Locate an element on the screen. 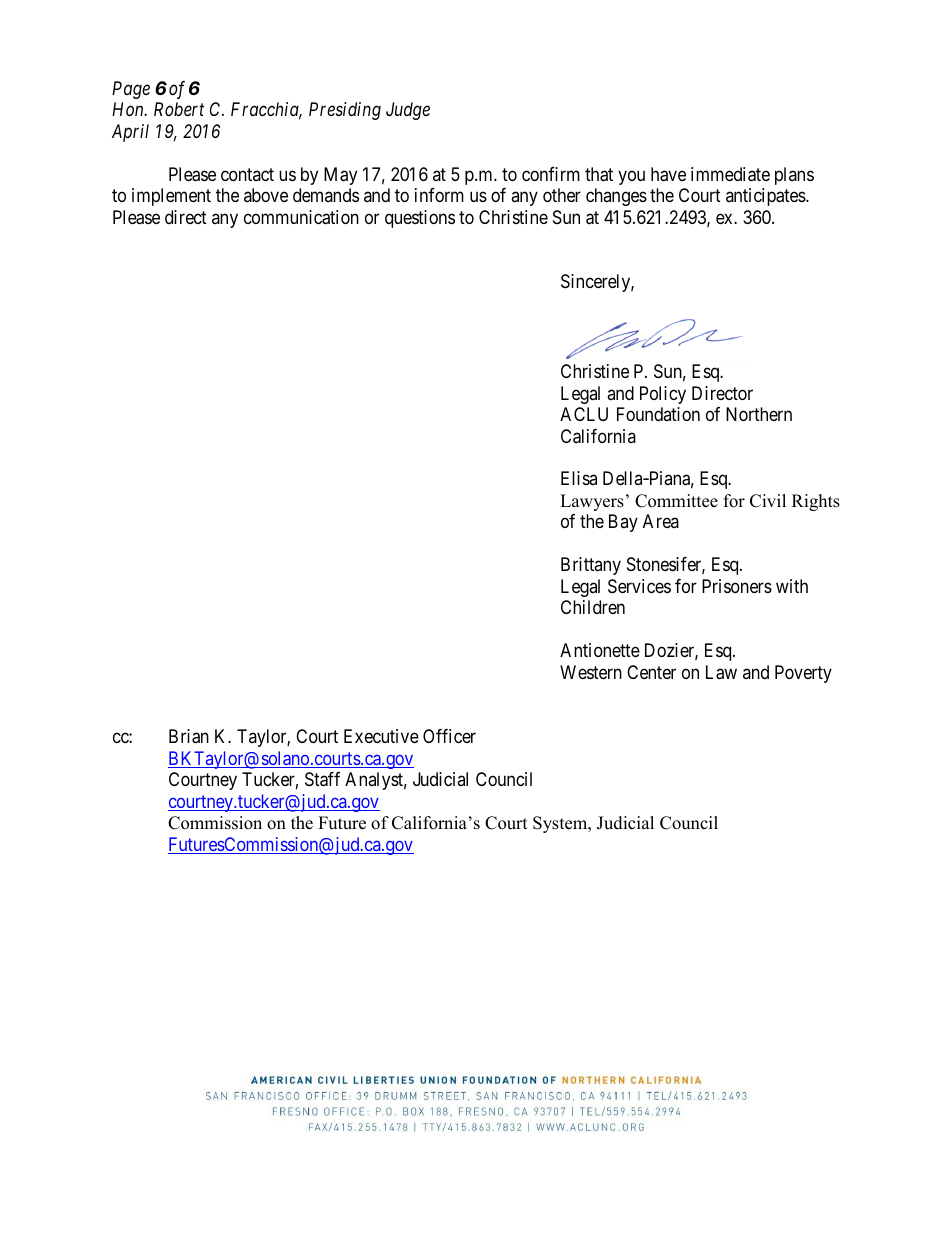 The image size is (952, 1233). immediate is located at coordinates (730, 174).
